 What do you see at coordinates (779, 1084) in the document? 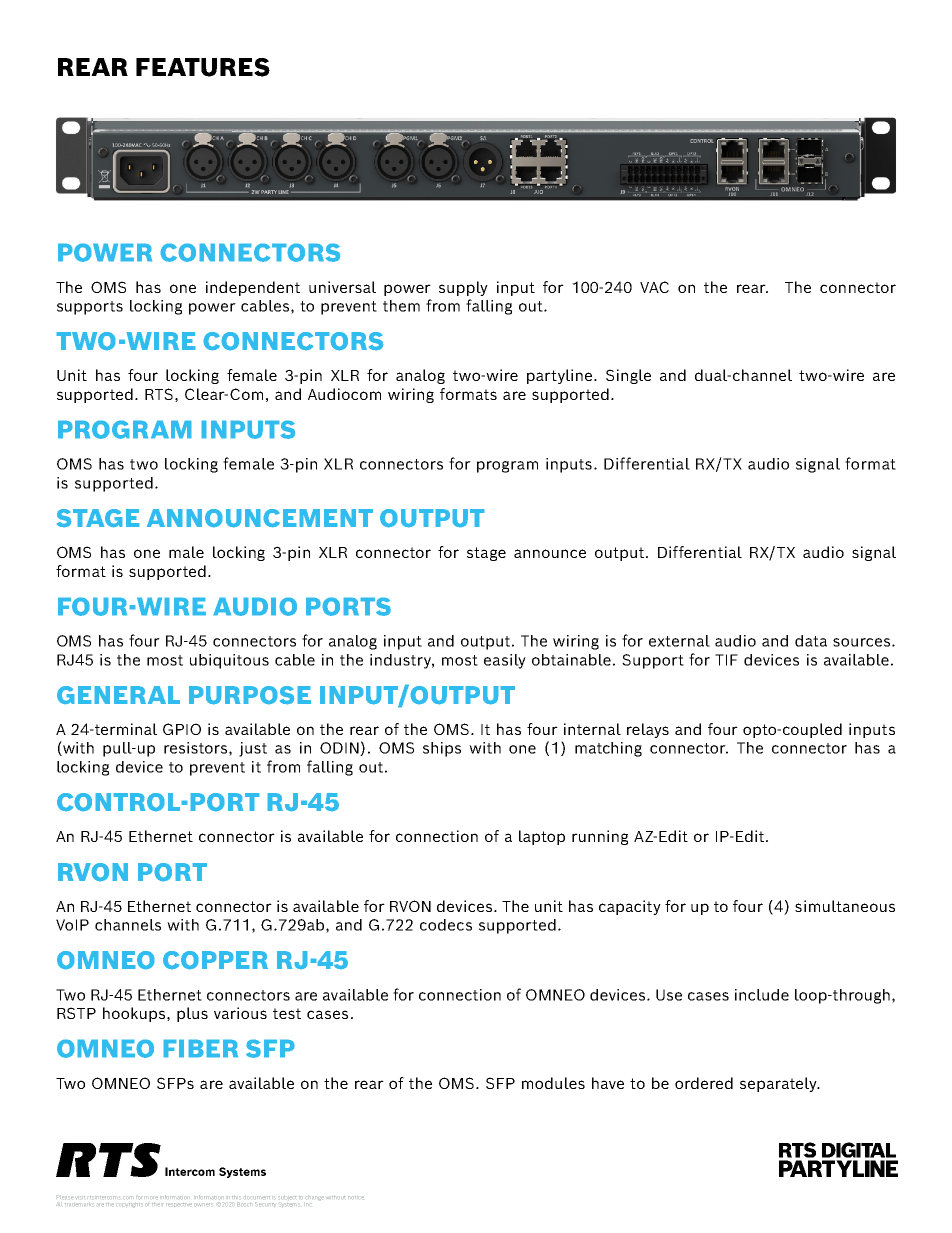
I see `separately` at bounding box center [779, 1084].
